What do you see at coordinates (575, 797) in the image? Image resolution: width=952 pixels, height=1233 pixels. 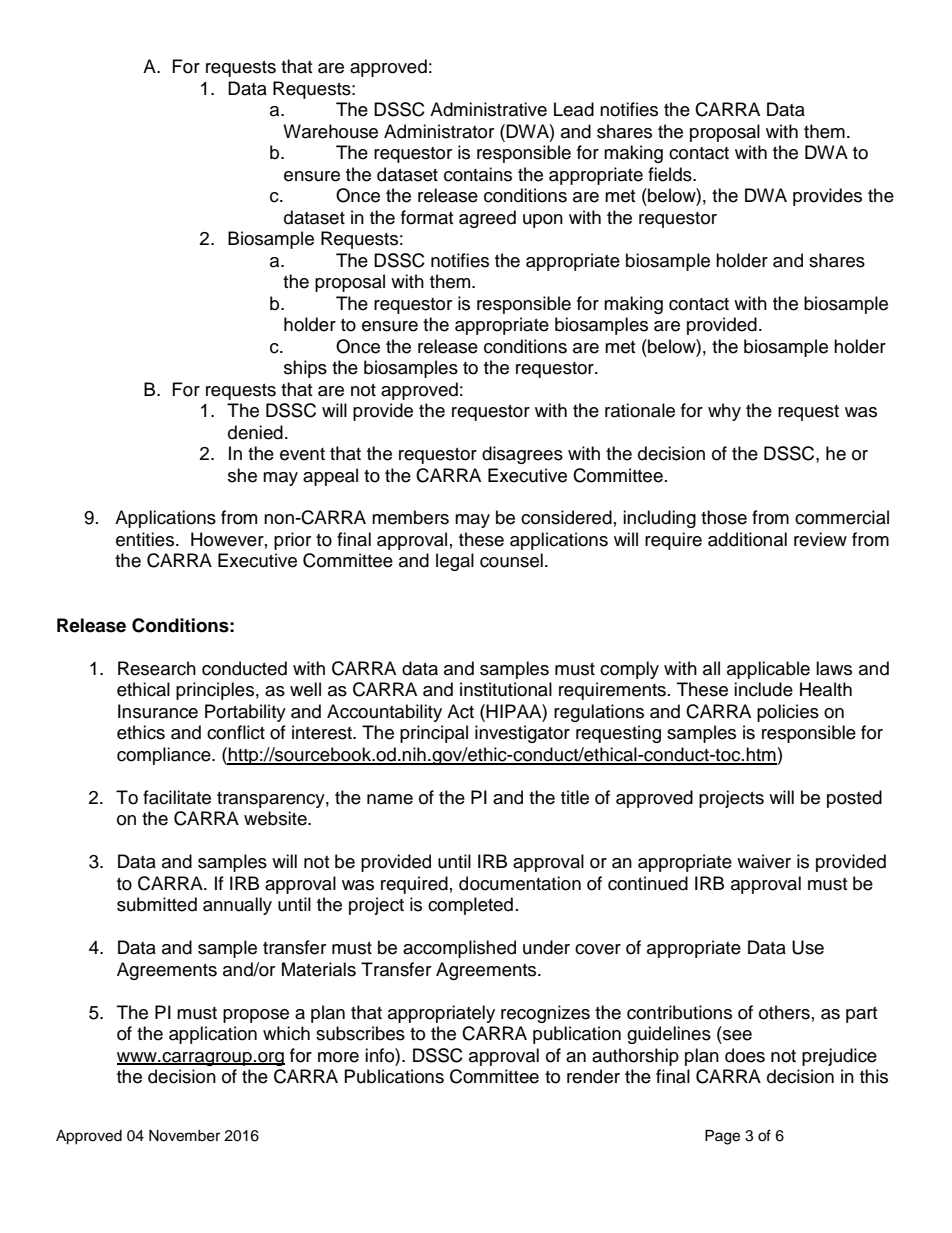 I see `title` at bounding box center [575, 797].
